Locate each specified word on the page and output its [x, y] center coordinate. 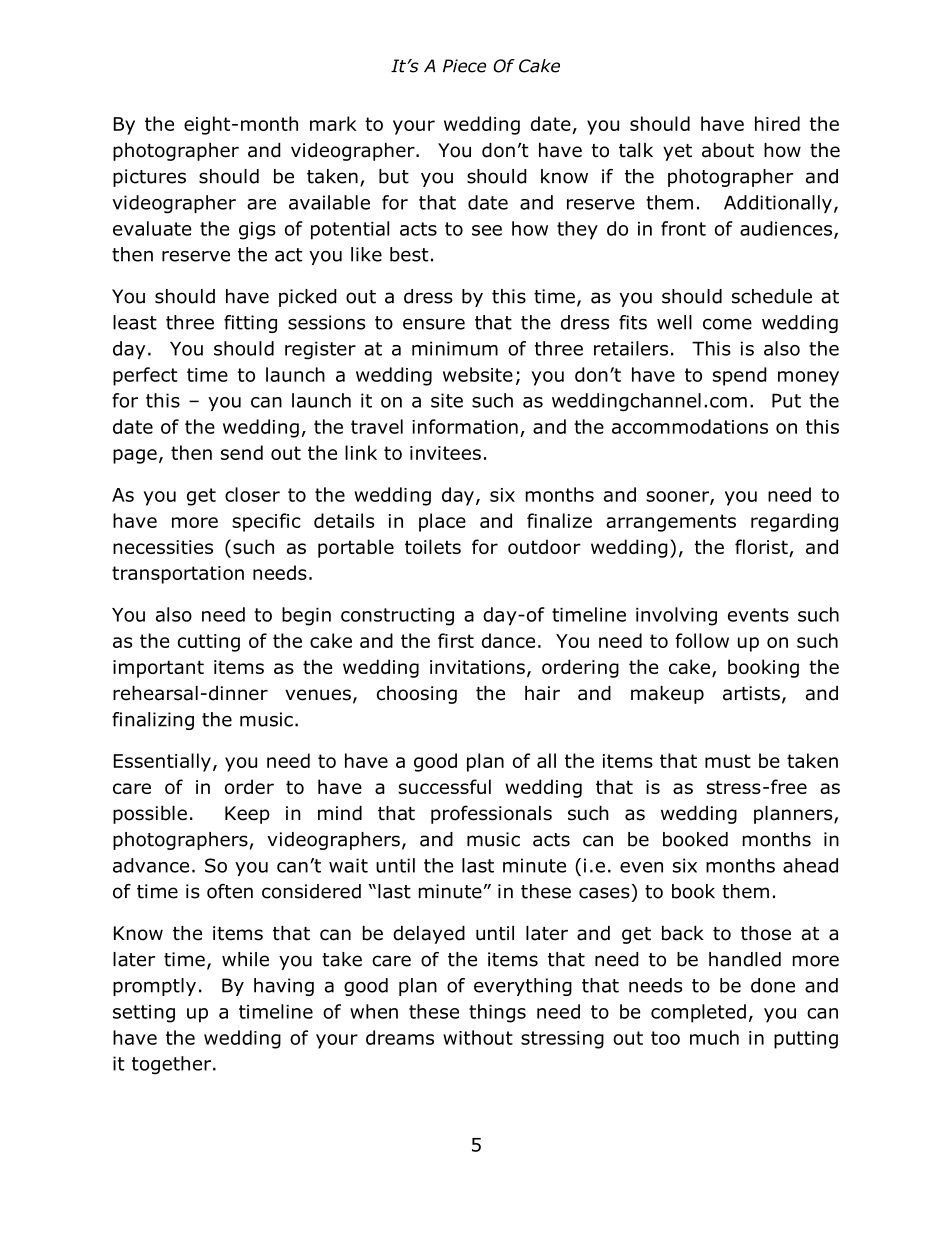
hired [777, 123]
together [173, 1065]
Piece [464, 66]
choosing [417, 694]
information [465, 426]
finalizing [153, 721]
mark [333, 123]
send [242, 452]
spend [740, 376]
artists [751, 693]
